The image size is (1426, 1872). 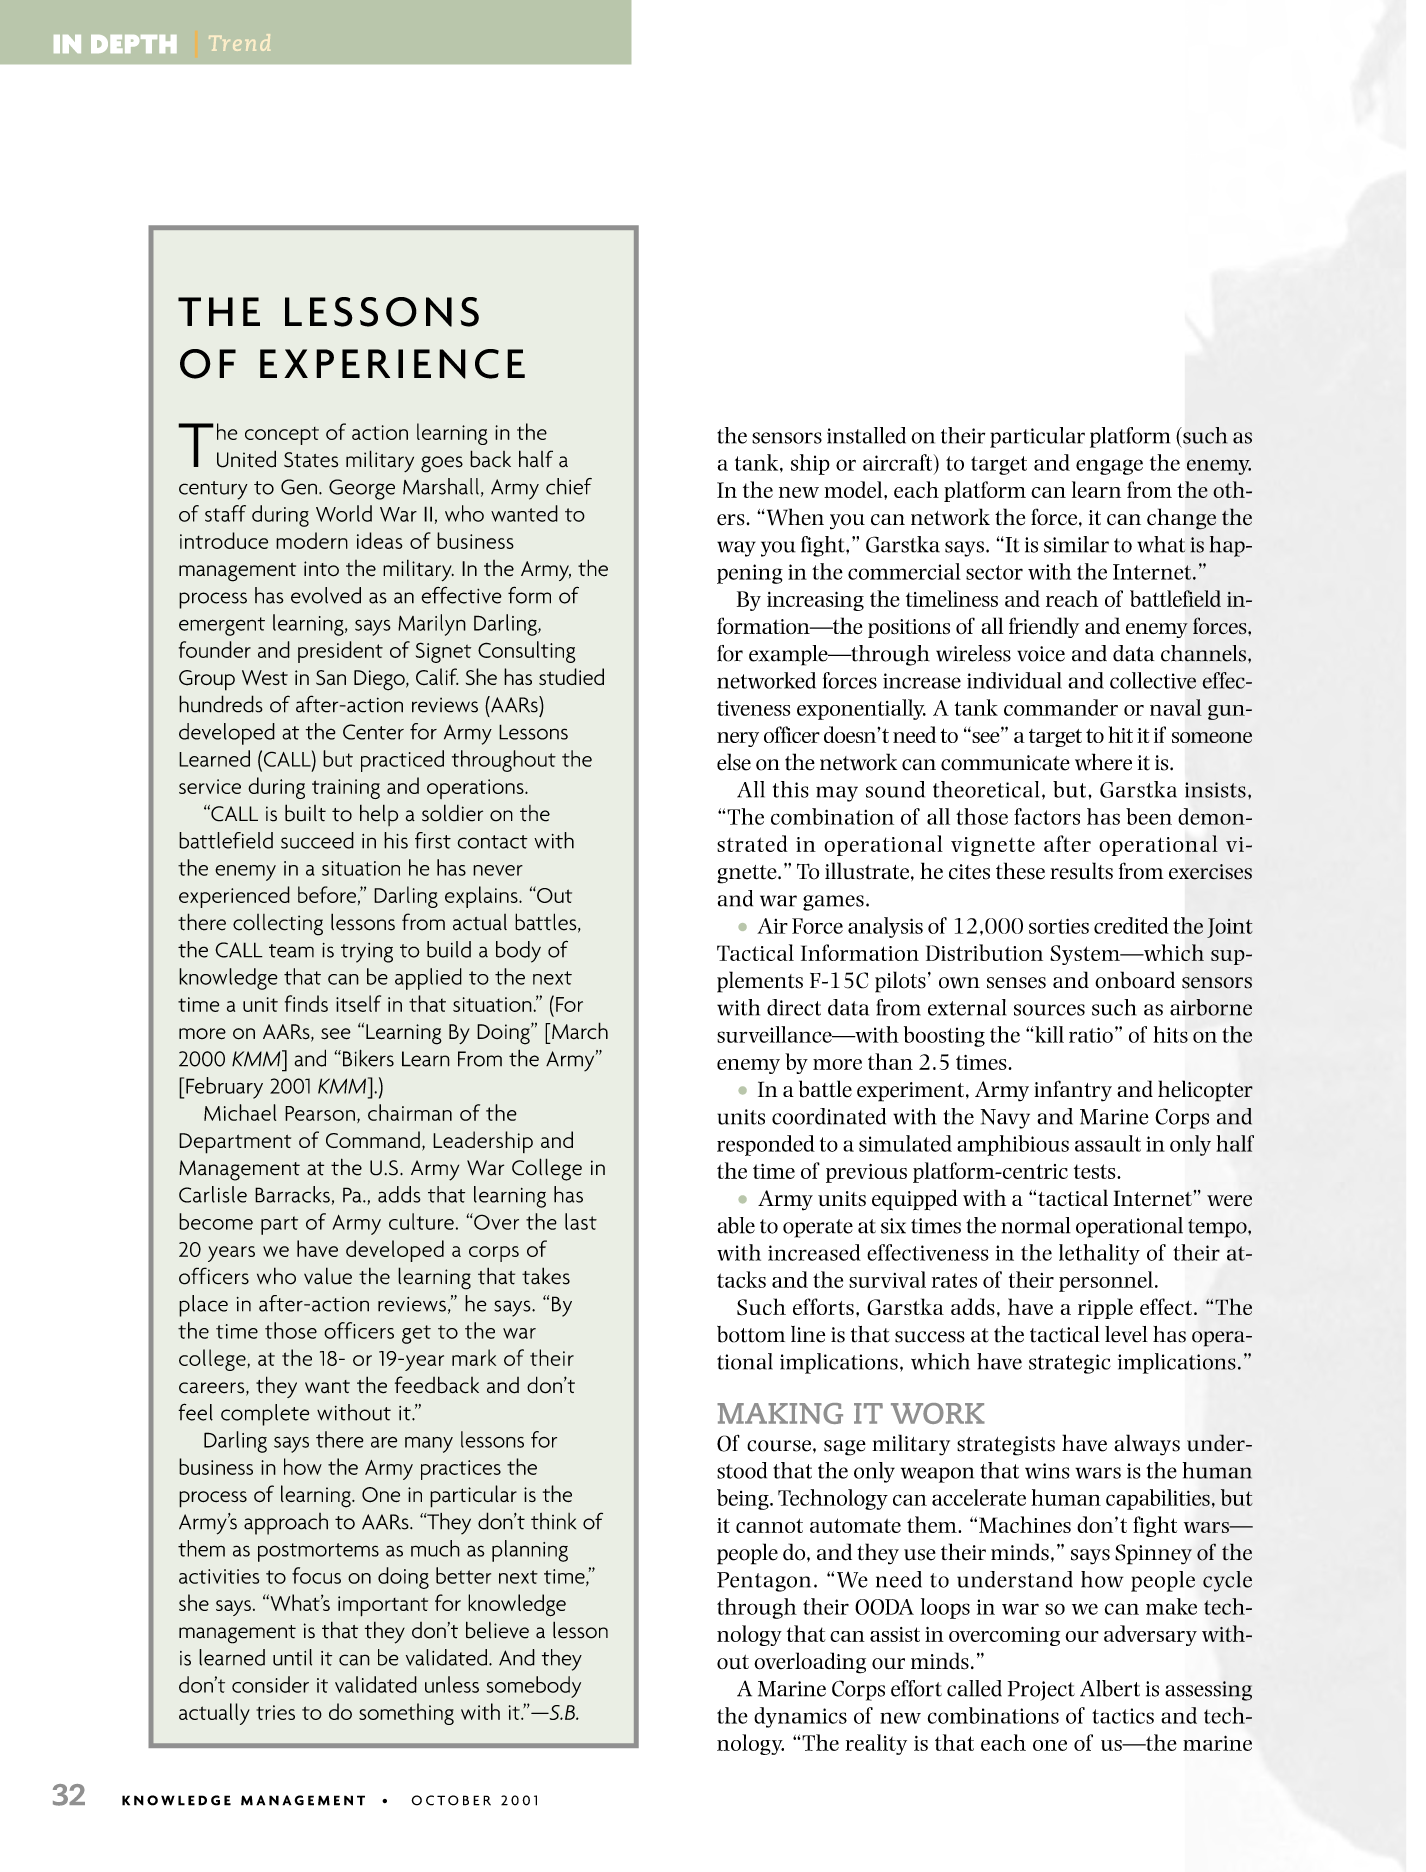 I want to click on dynamics, so click(x=800, y=1717).
